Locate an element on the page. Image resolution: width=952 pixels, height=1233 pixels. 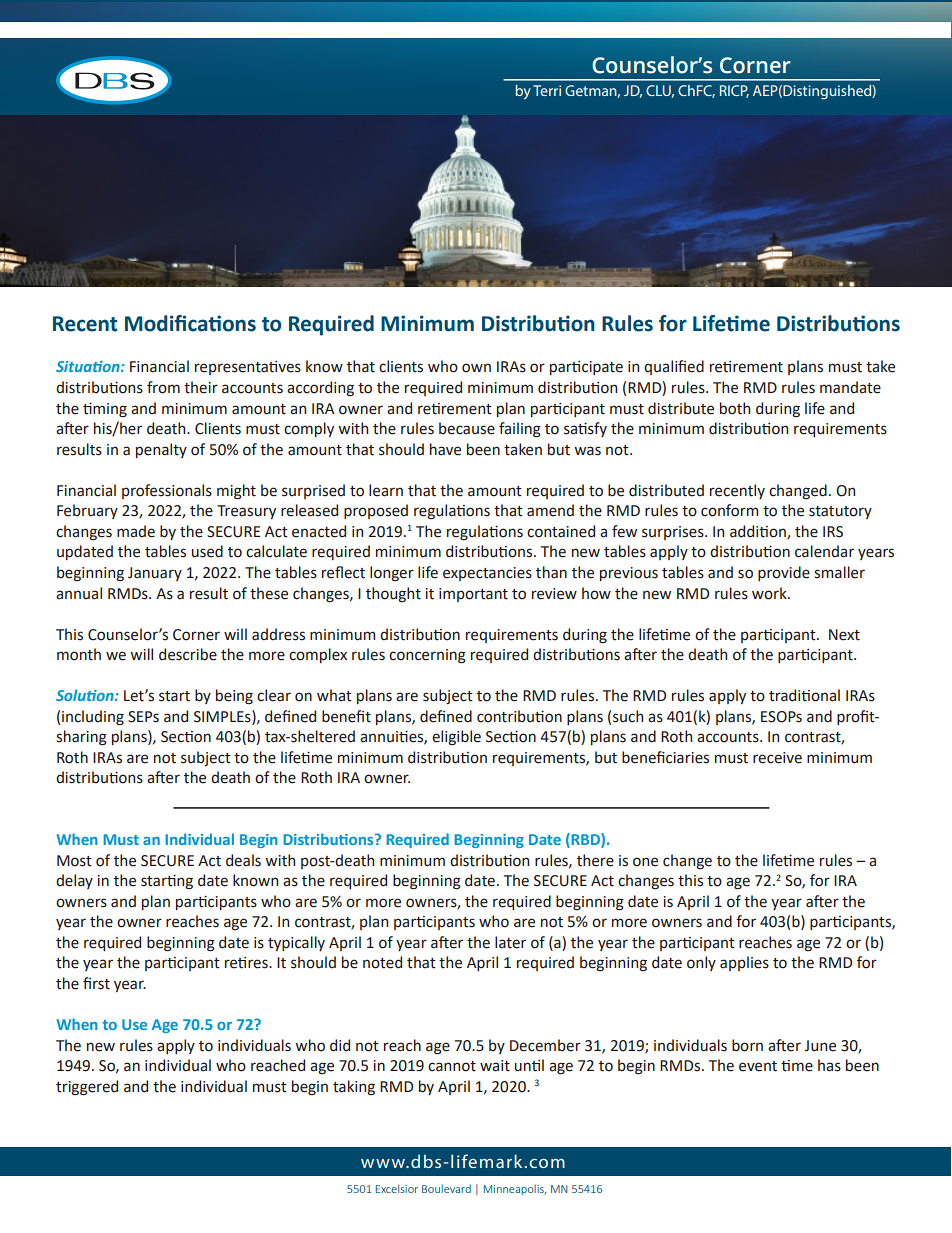
triggered is located at coordinates (87, 1088).
